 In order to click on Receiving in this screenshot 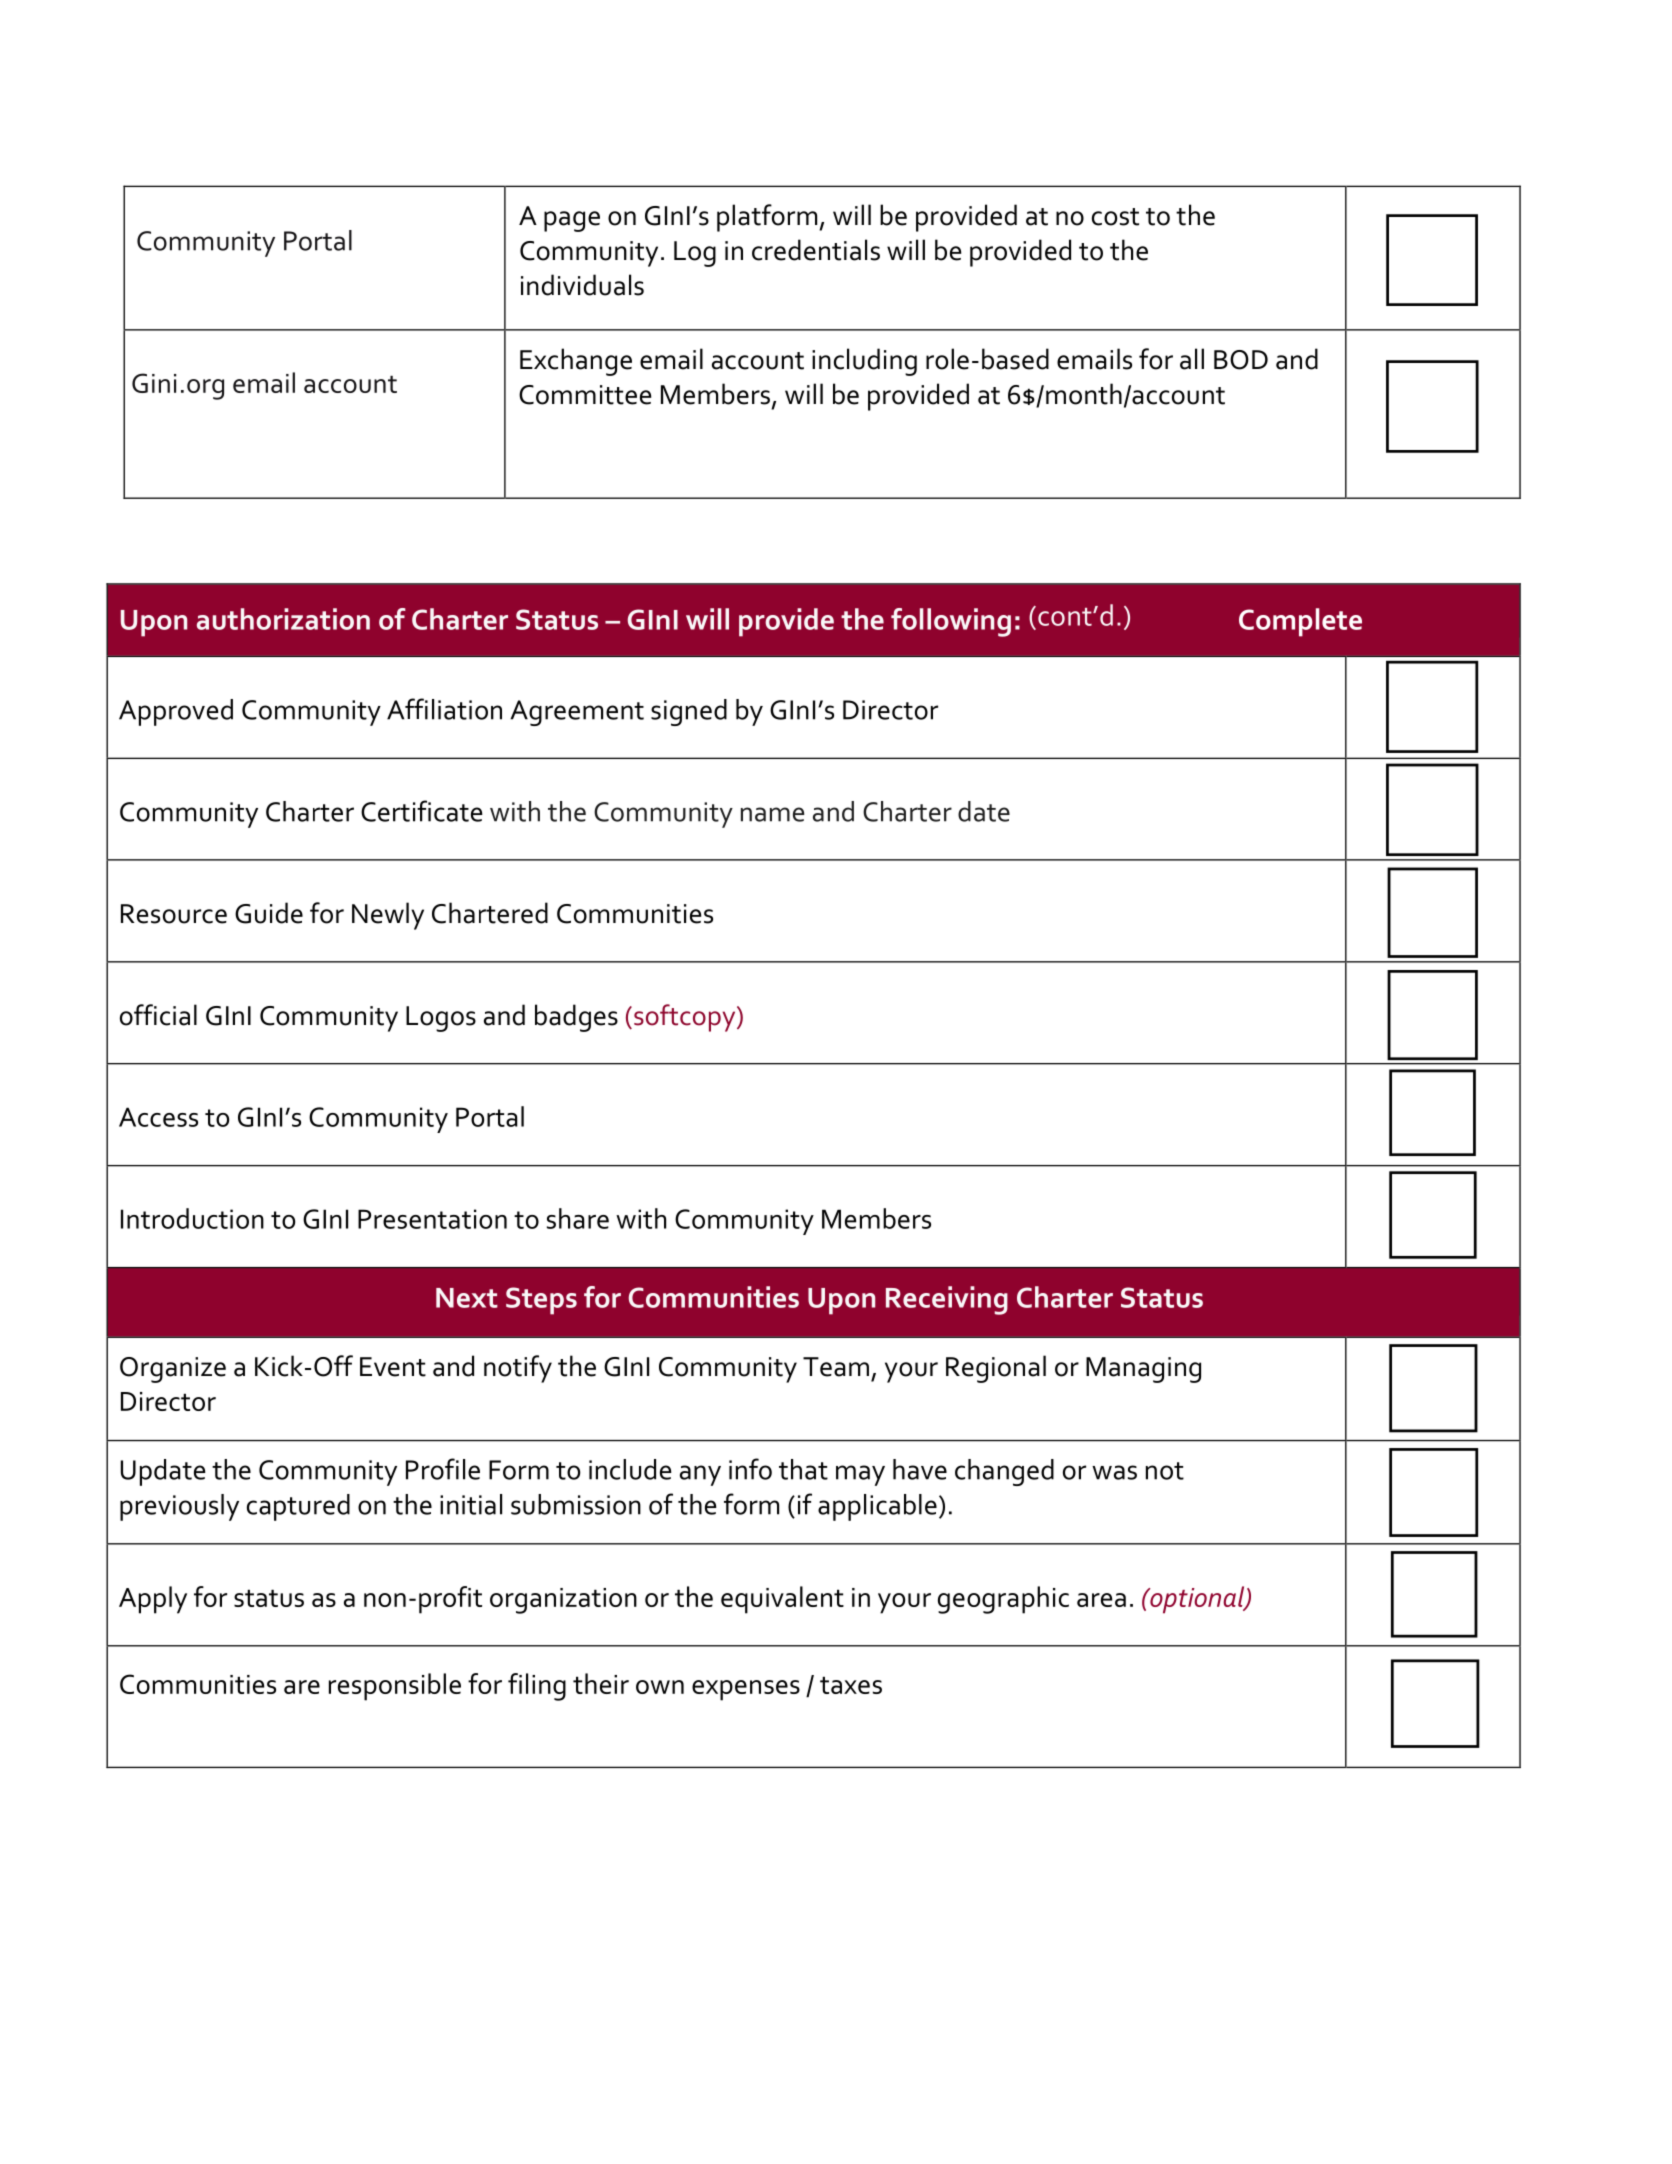, I will do `click(947, 1300)`.
